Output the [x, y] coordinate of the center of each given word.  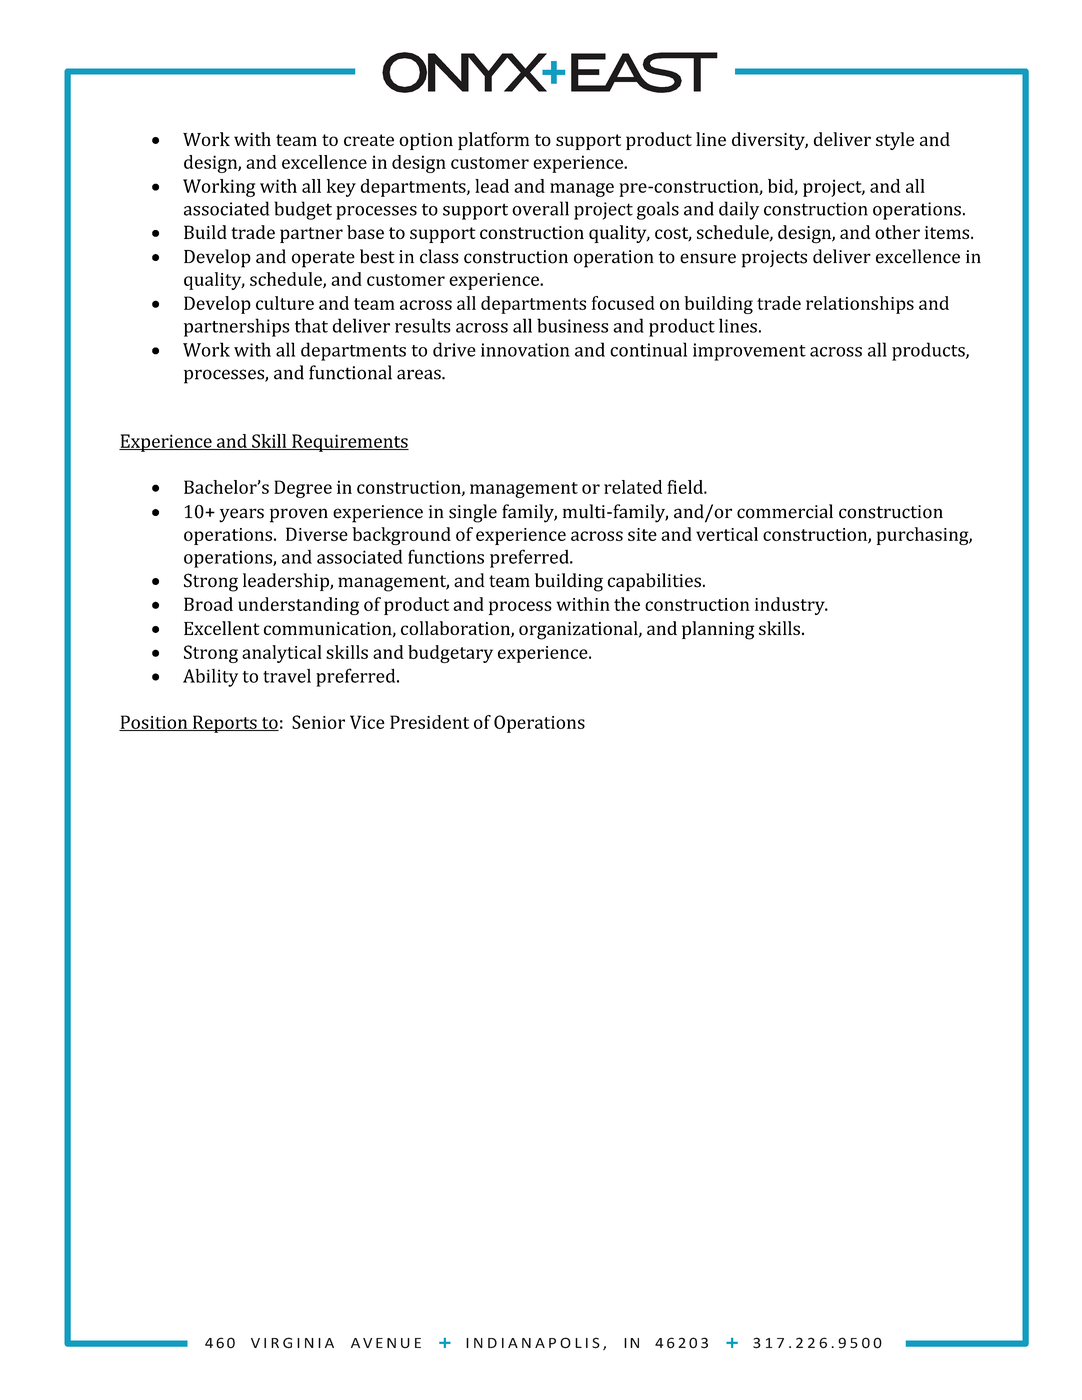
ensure [708, 258]
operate [323, 259]
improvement [749, 352]
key [341, 188]
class [439, 256]
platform [493, 141]
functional [350, 372]
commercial [785, 511]
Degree [303, 489]
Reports [225, 724]
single [473, 513]
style [895, 141]
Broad [208, 604]
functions [446, 556]
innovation [525, 350]
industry [791, 606]
